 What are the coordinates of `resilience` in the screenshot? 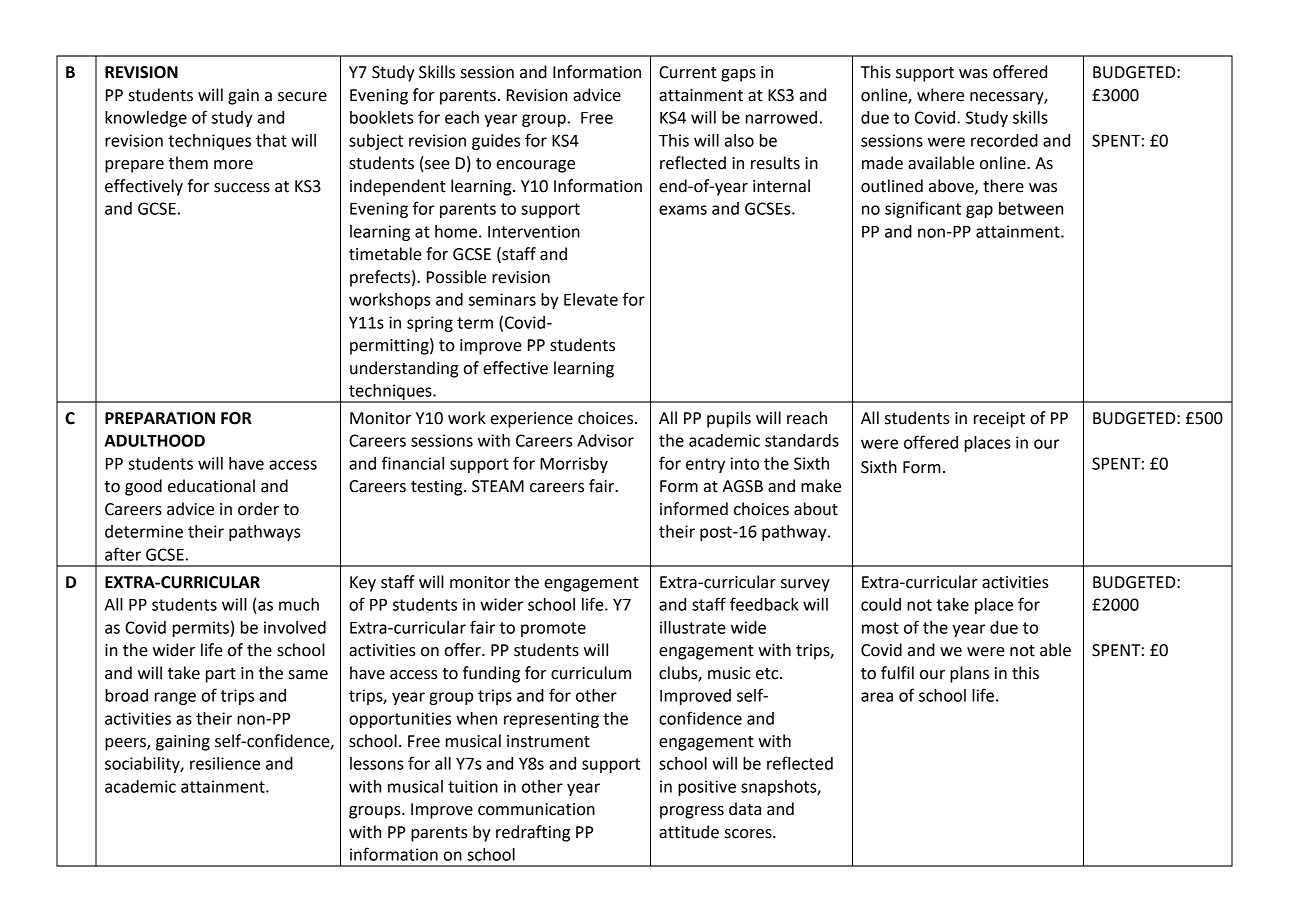 It's located at (225, 763).
